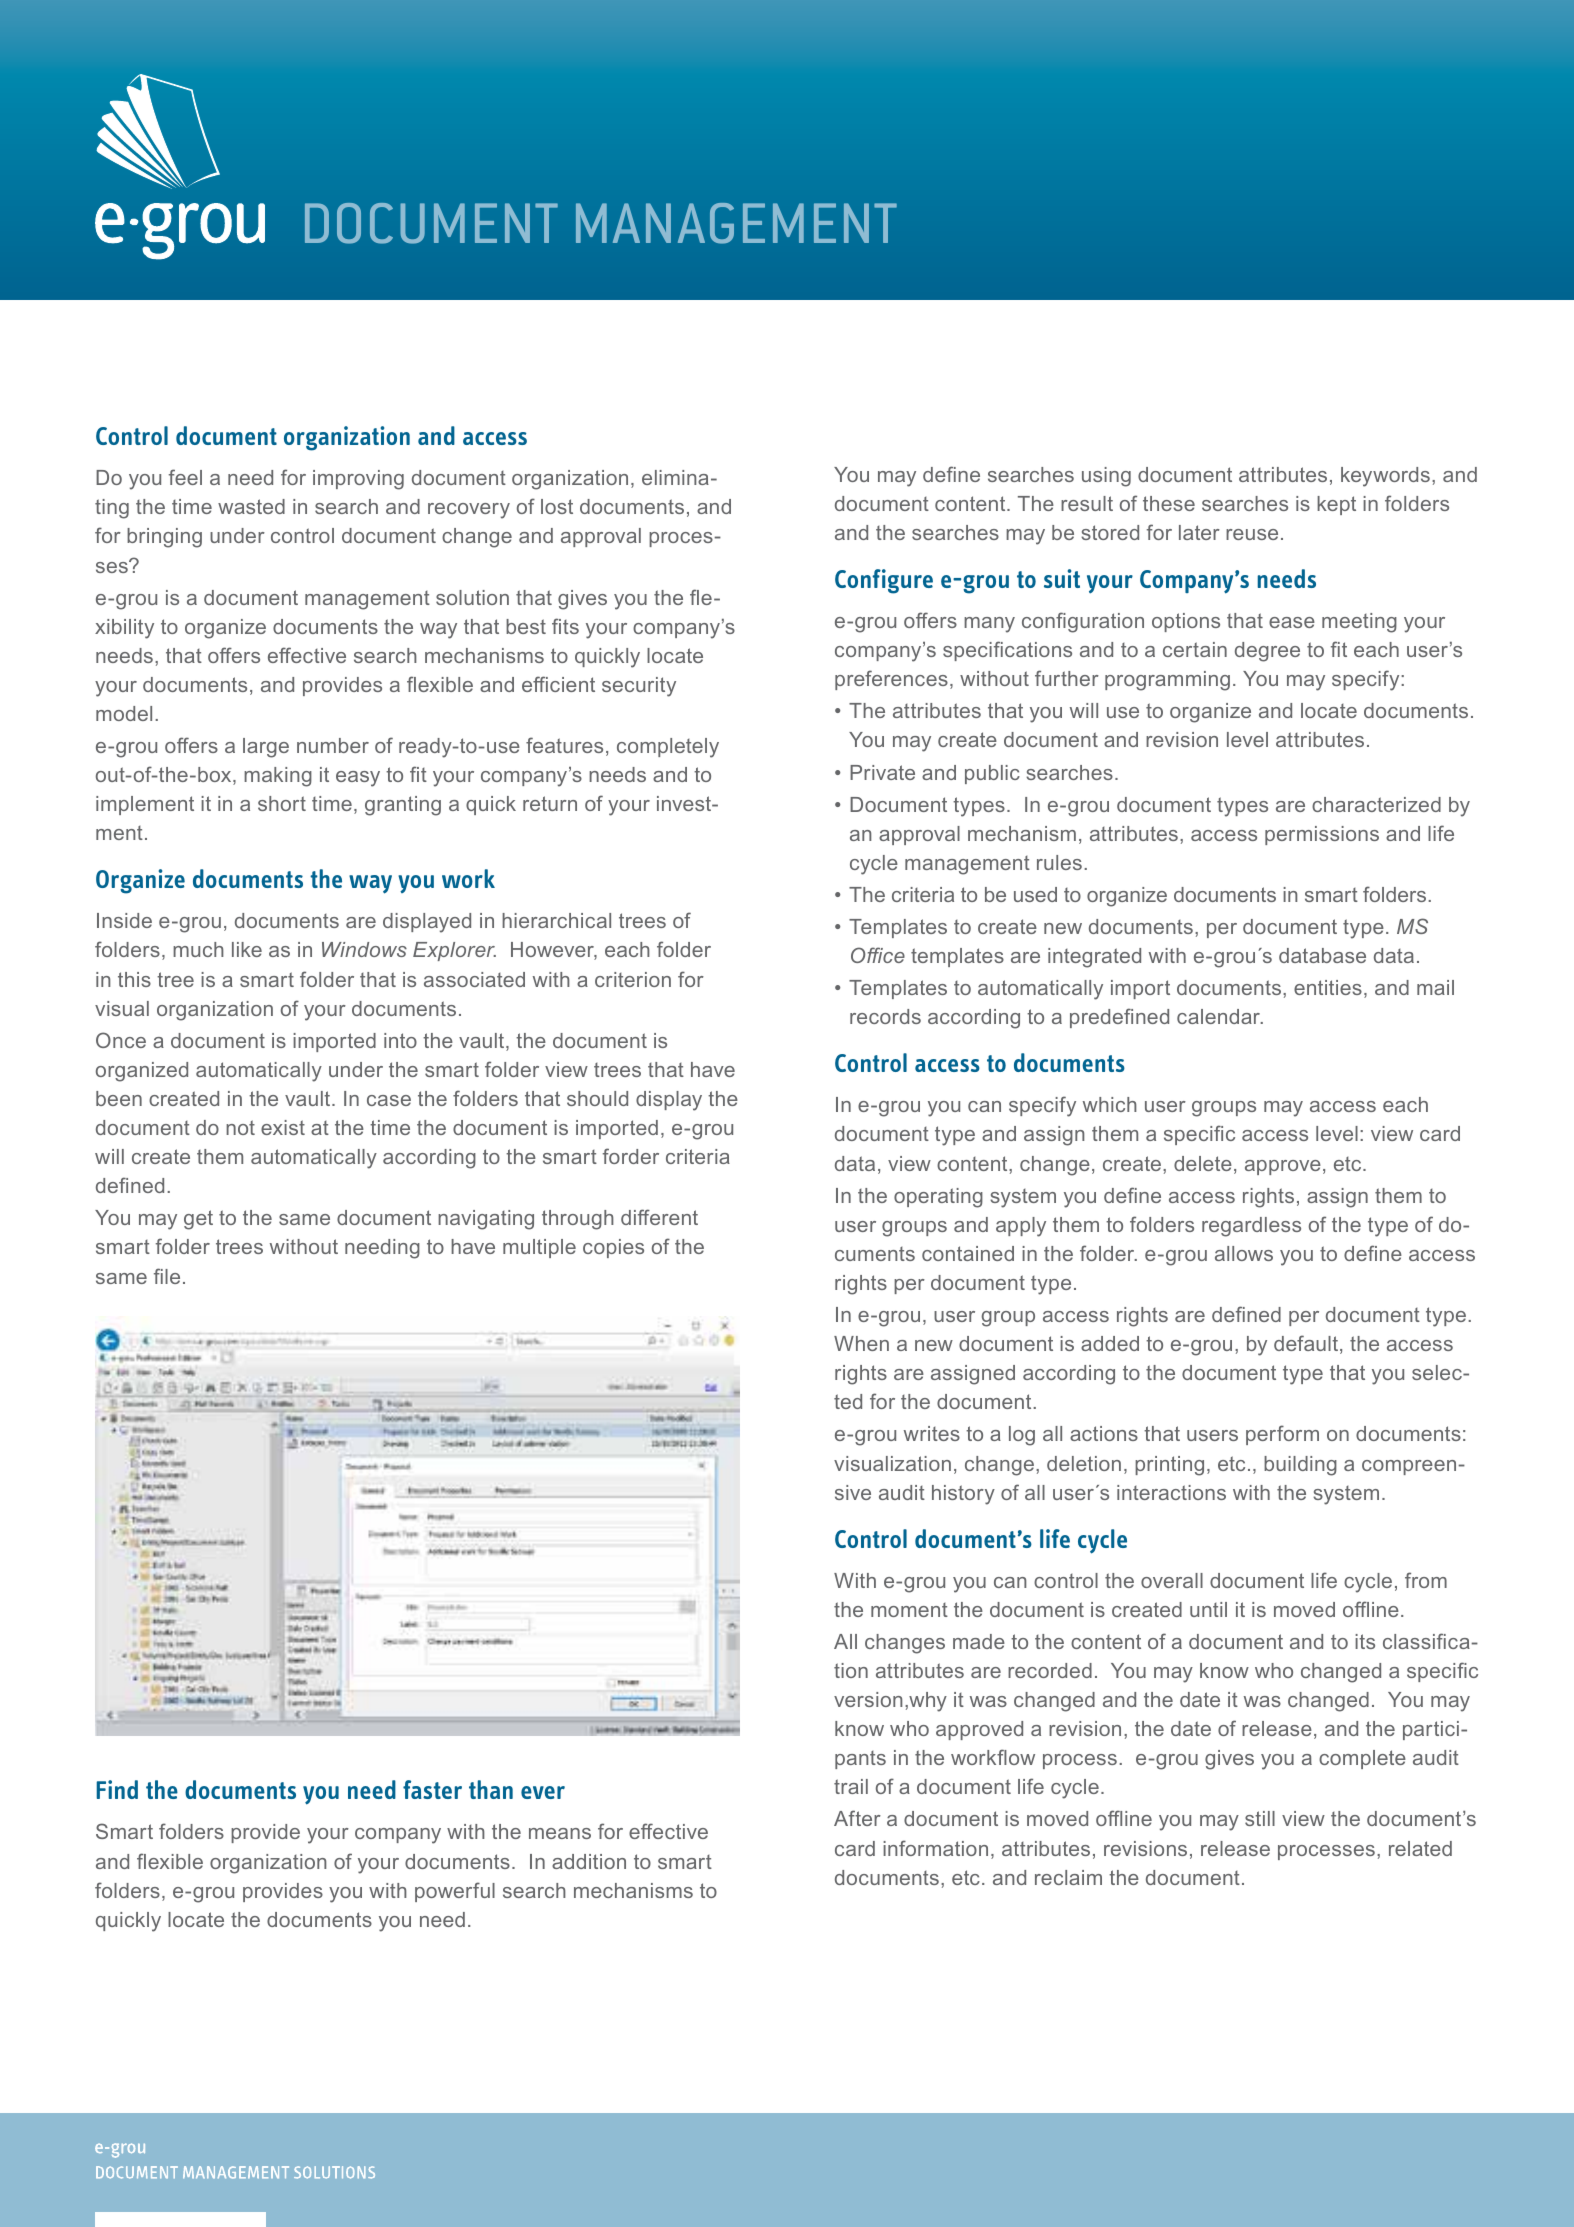  I want to click on file, so click(167, 1276).
